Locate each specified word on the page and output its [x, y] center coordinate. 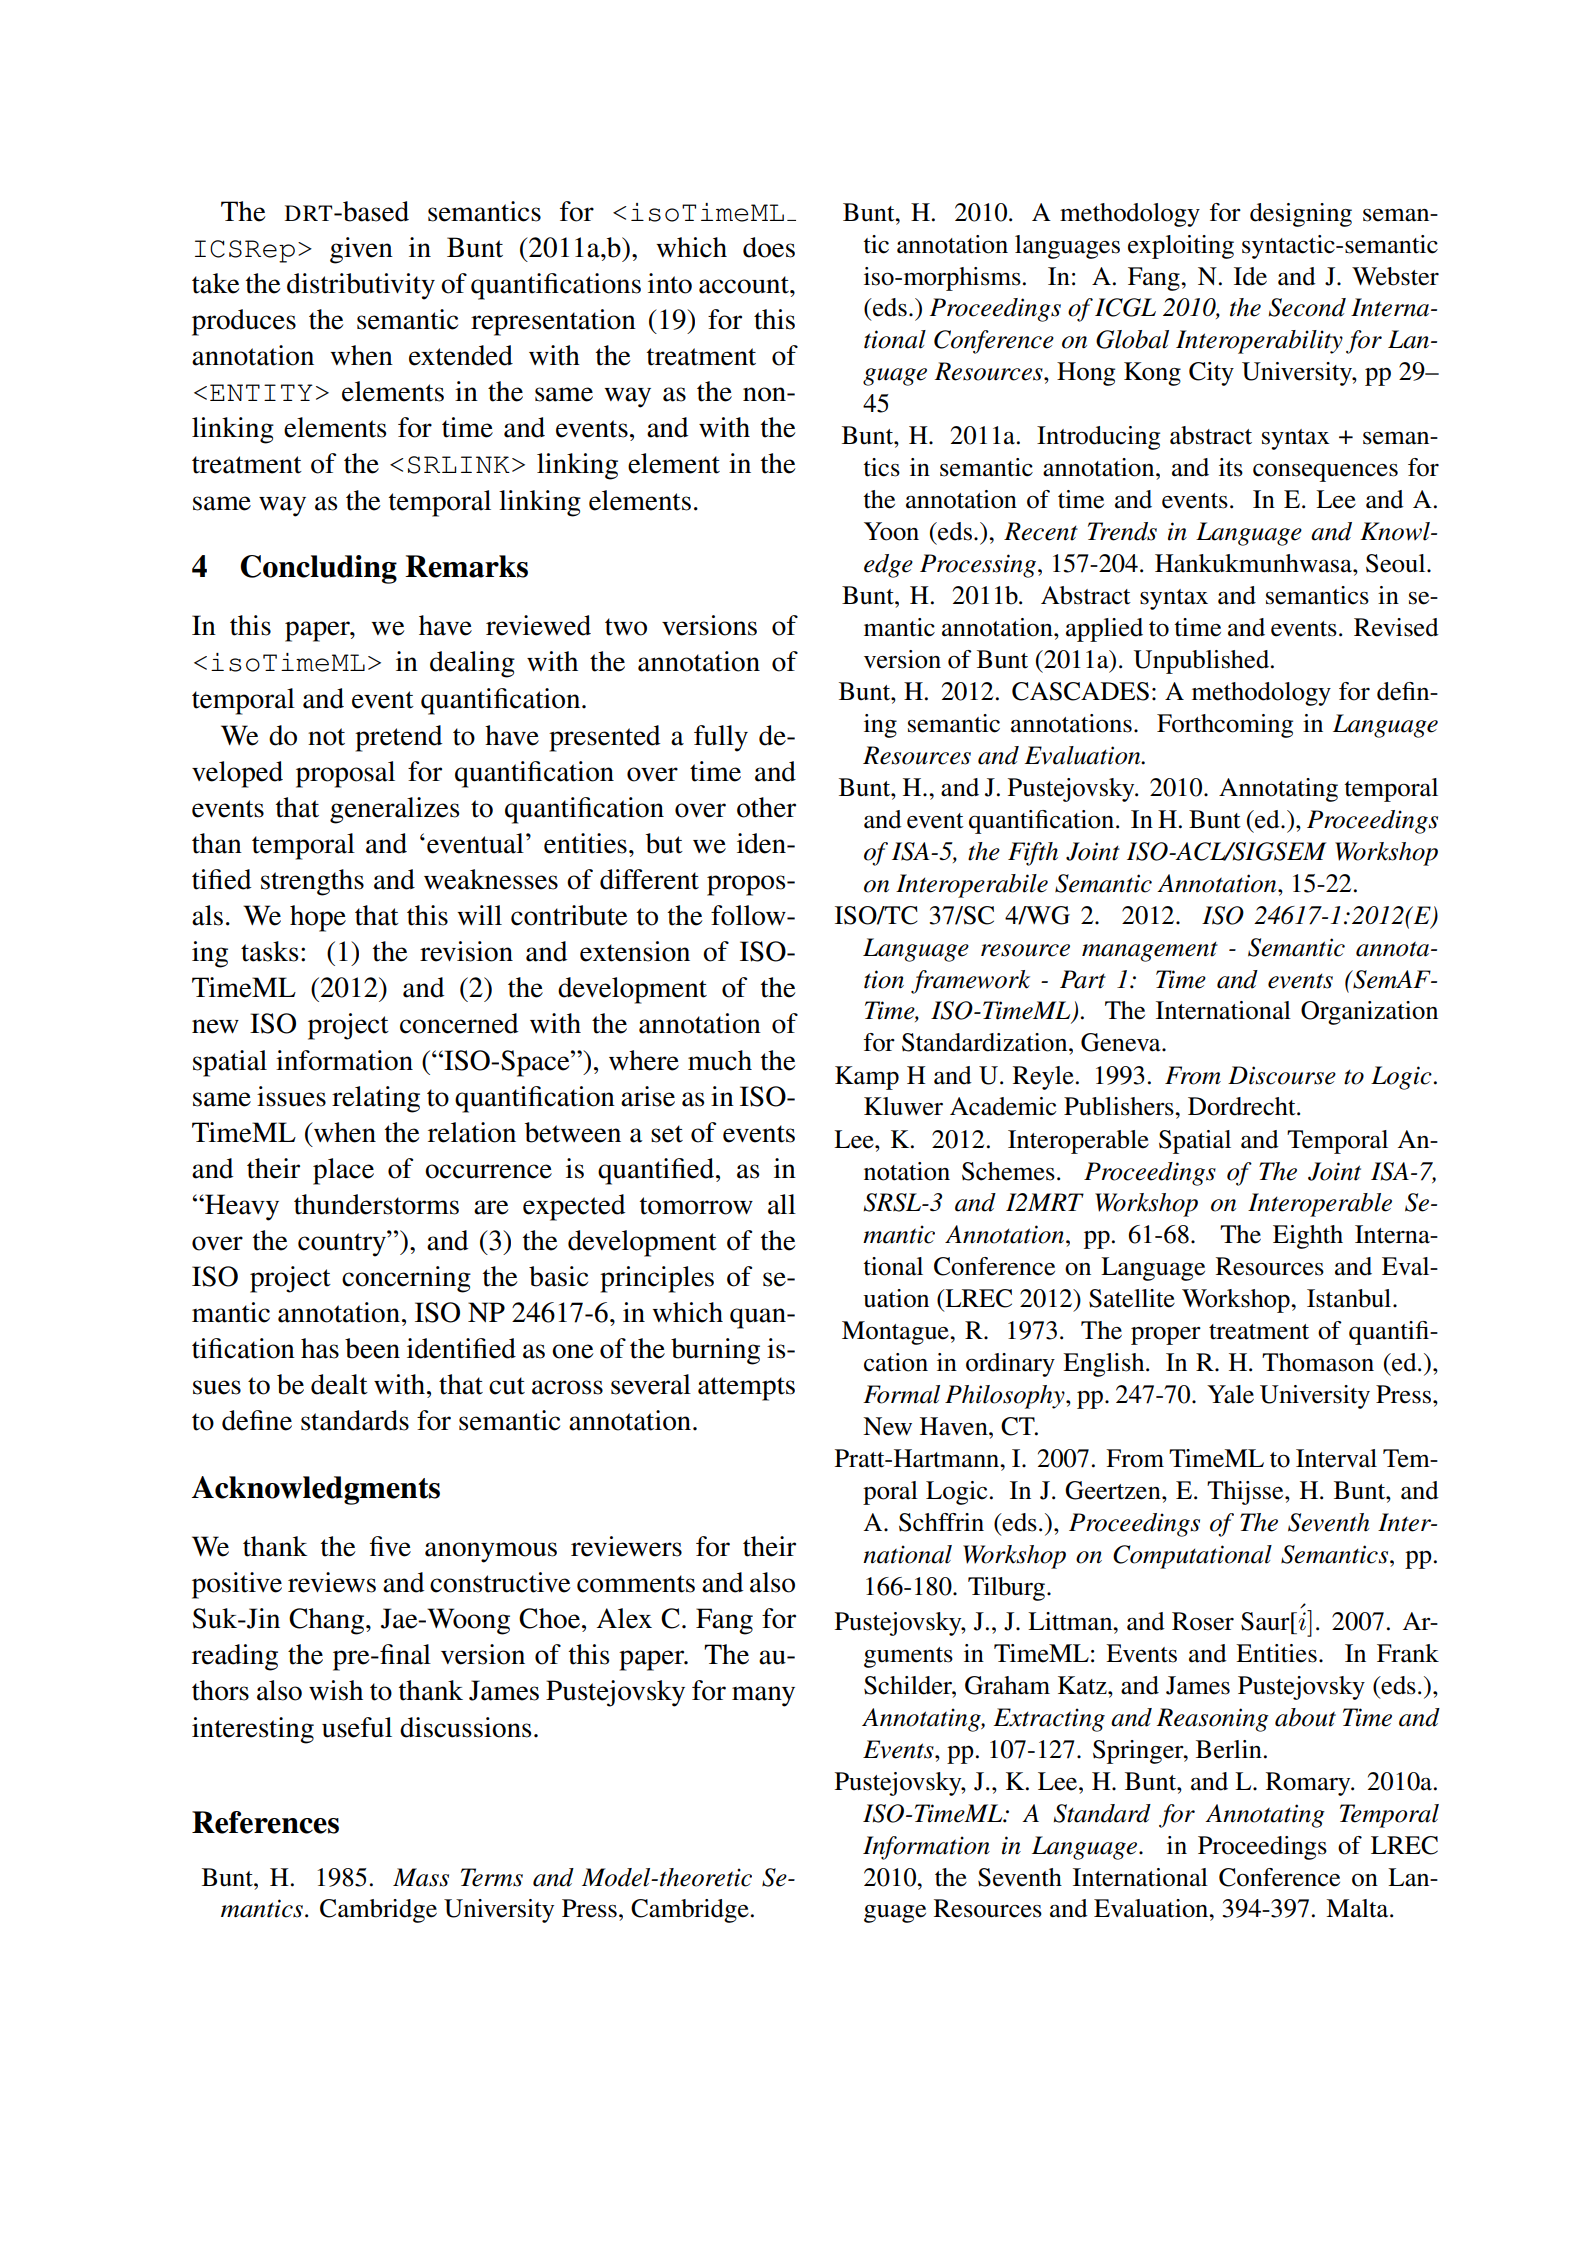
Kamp [867, 1078]
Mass [421, 1877]
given [361, 250]
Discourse [1282, 1075]
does [769, 247]
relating [376, 1099]
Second [1307, 307]
